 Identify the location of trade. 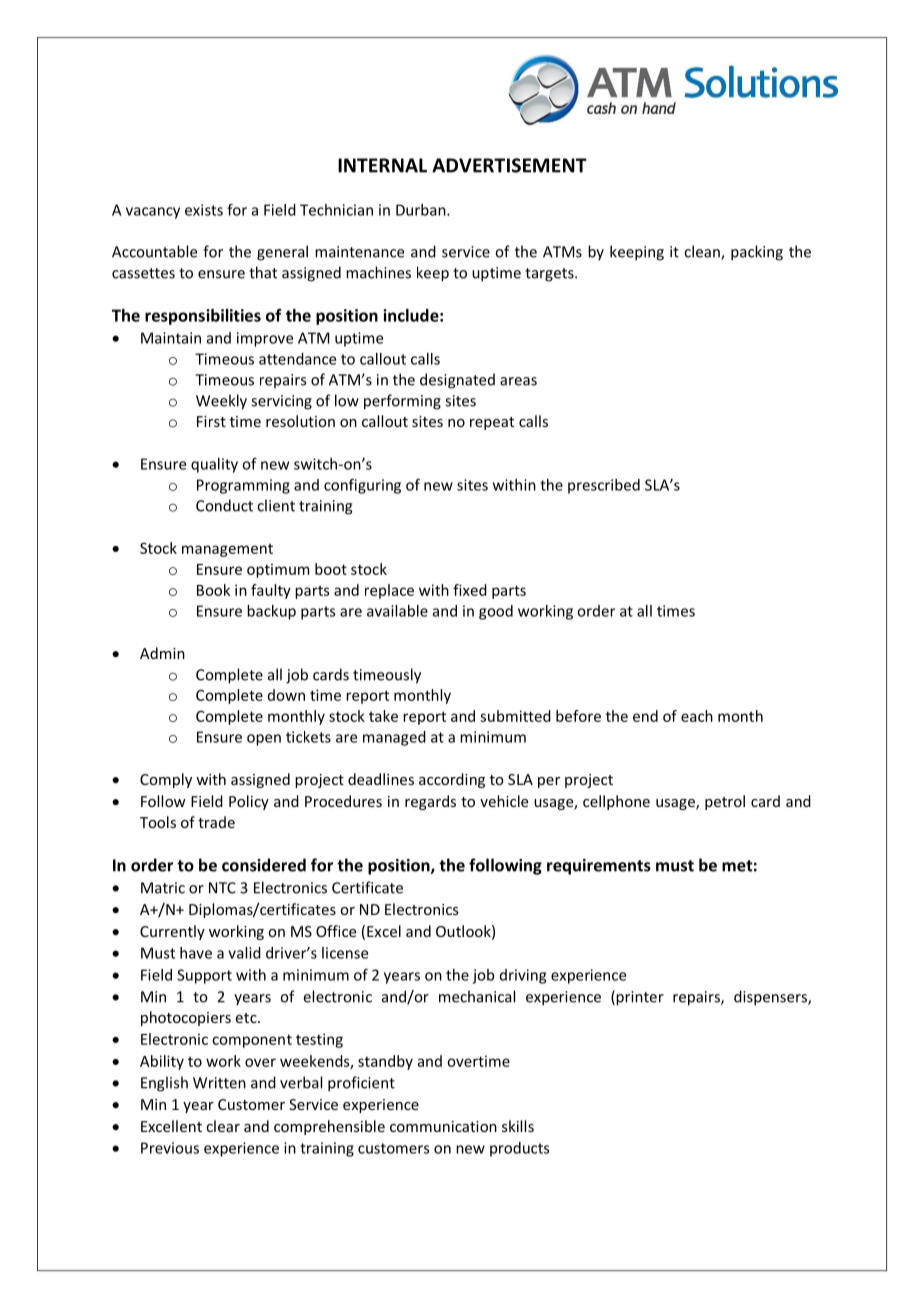
(216, 822).
